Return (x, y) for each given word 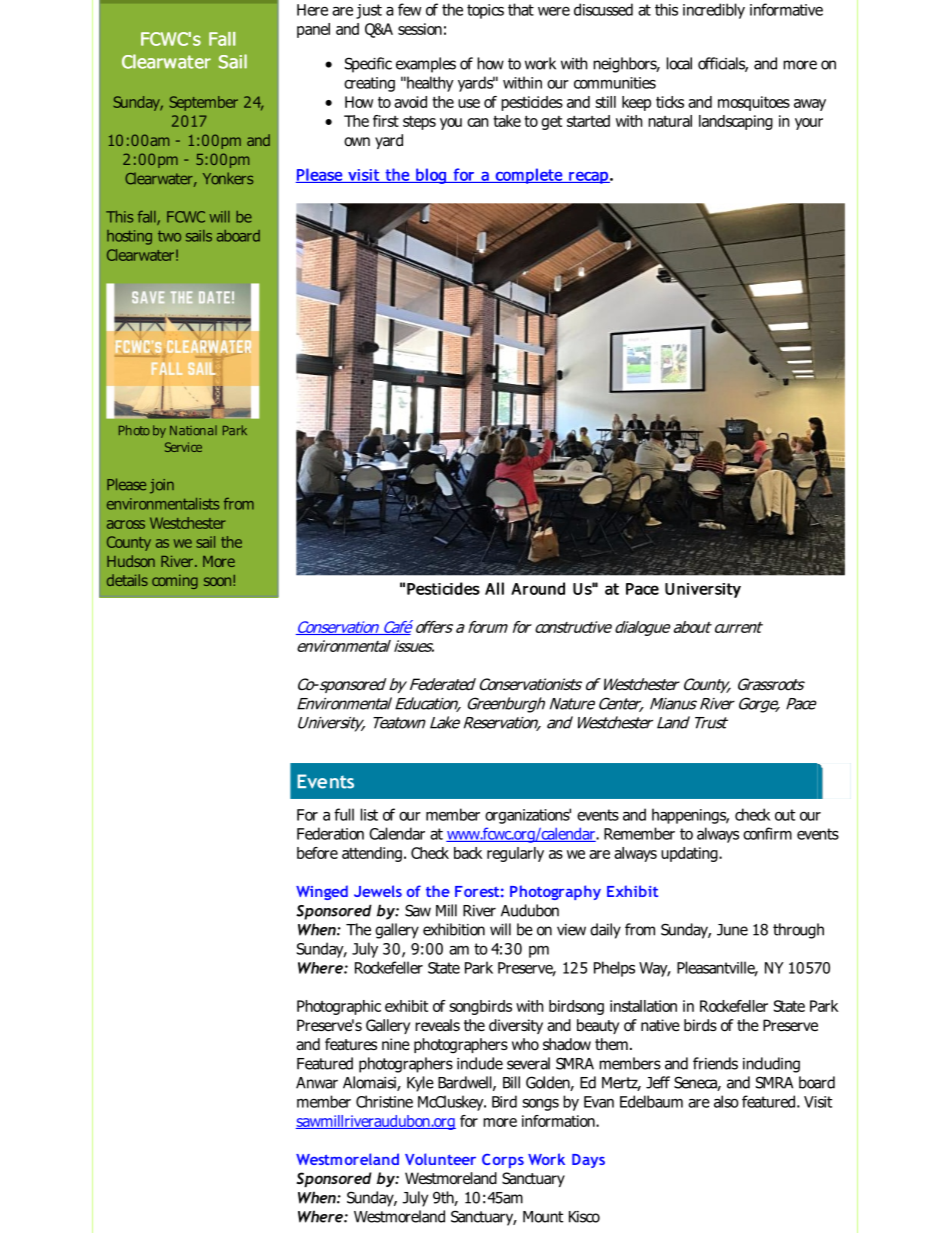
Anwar (317, 1083)
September (203, 103)
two (169, 236)
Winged (322, 892)
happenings (690, 816)
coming (175, 582)
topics (485, 11)
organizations (528, 816)
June (732, 930)
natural (670, 121)
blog (431, 176)
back (468, 853)
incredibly (714, 11)
